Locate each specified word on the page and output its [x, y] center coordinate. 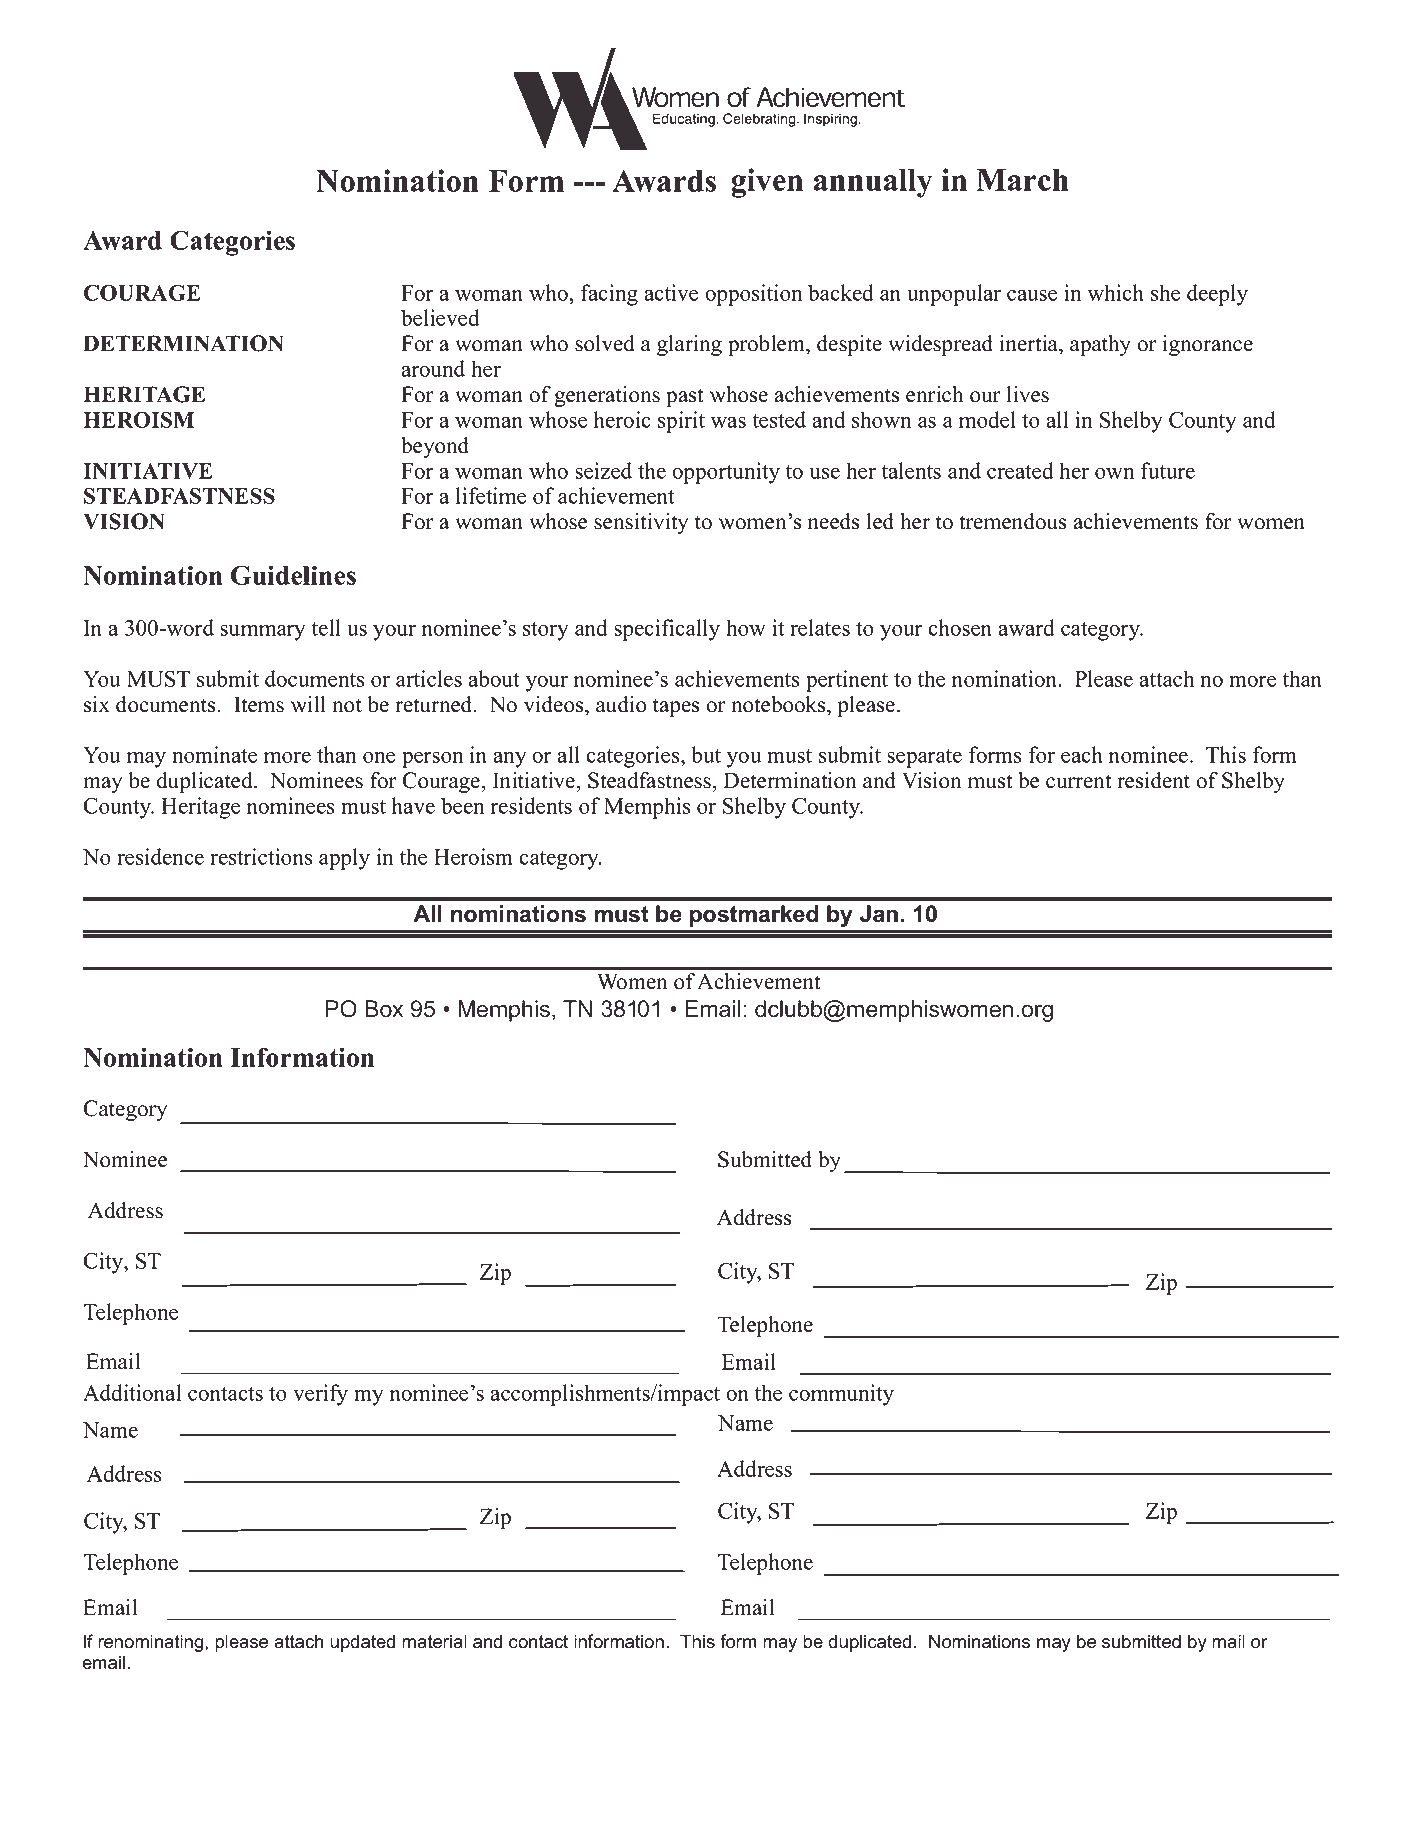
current [1079, 781]
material [434, 1641]
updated [362, 1643]
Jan [879, 914]
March [1022, 180]
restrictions [261, 856]
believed [440, 317]
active [671, 292]
